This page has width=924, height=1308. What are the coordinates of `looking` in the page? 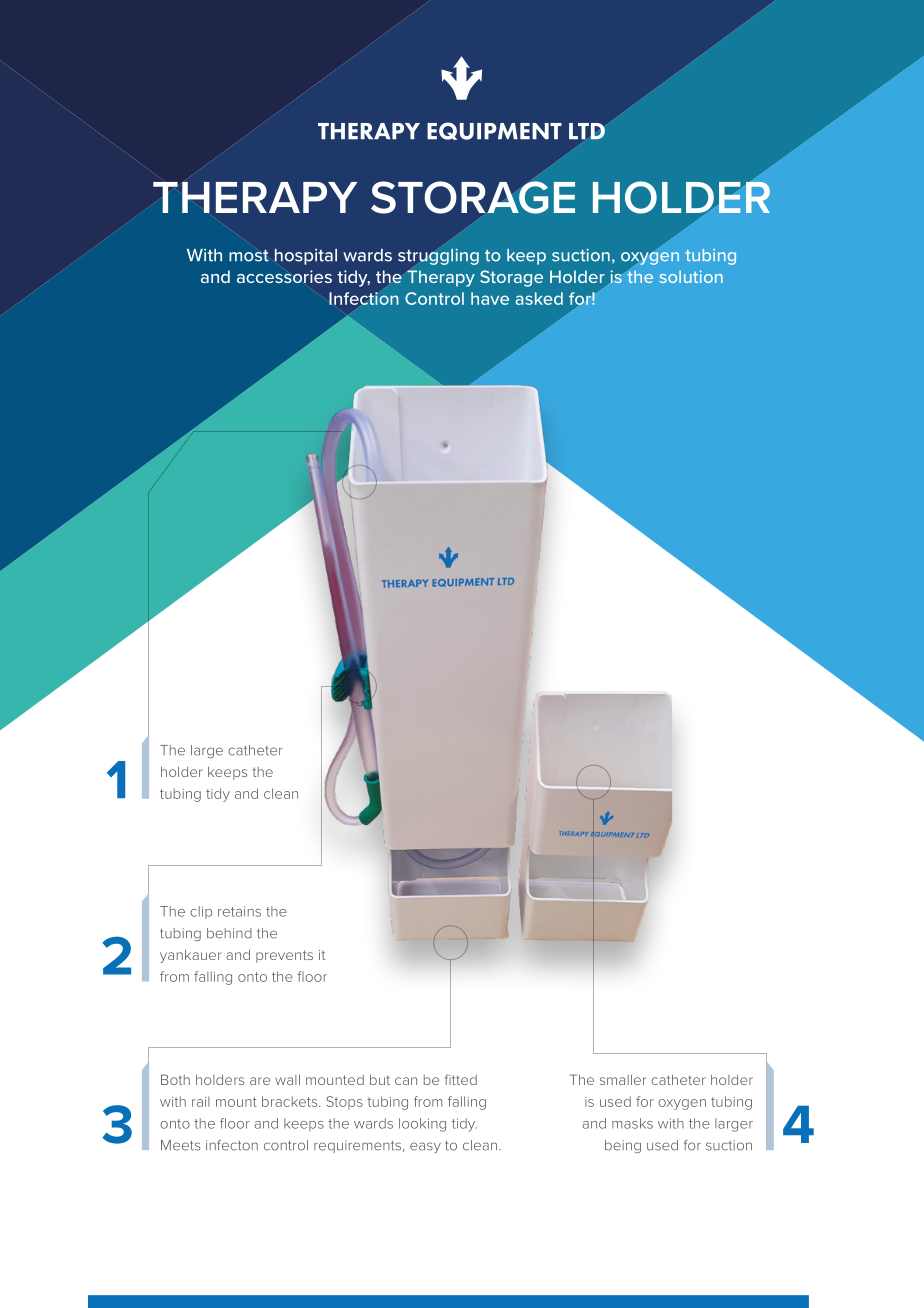 It's located at (422, 1125).
